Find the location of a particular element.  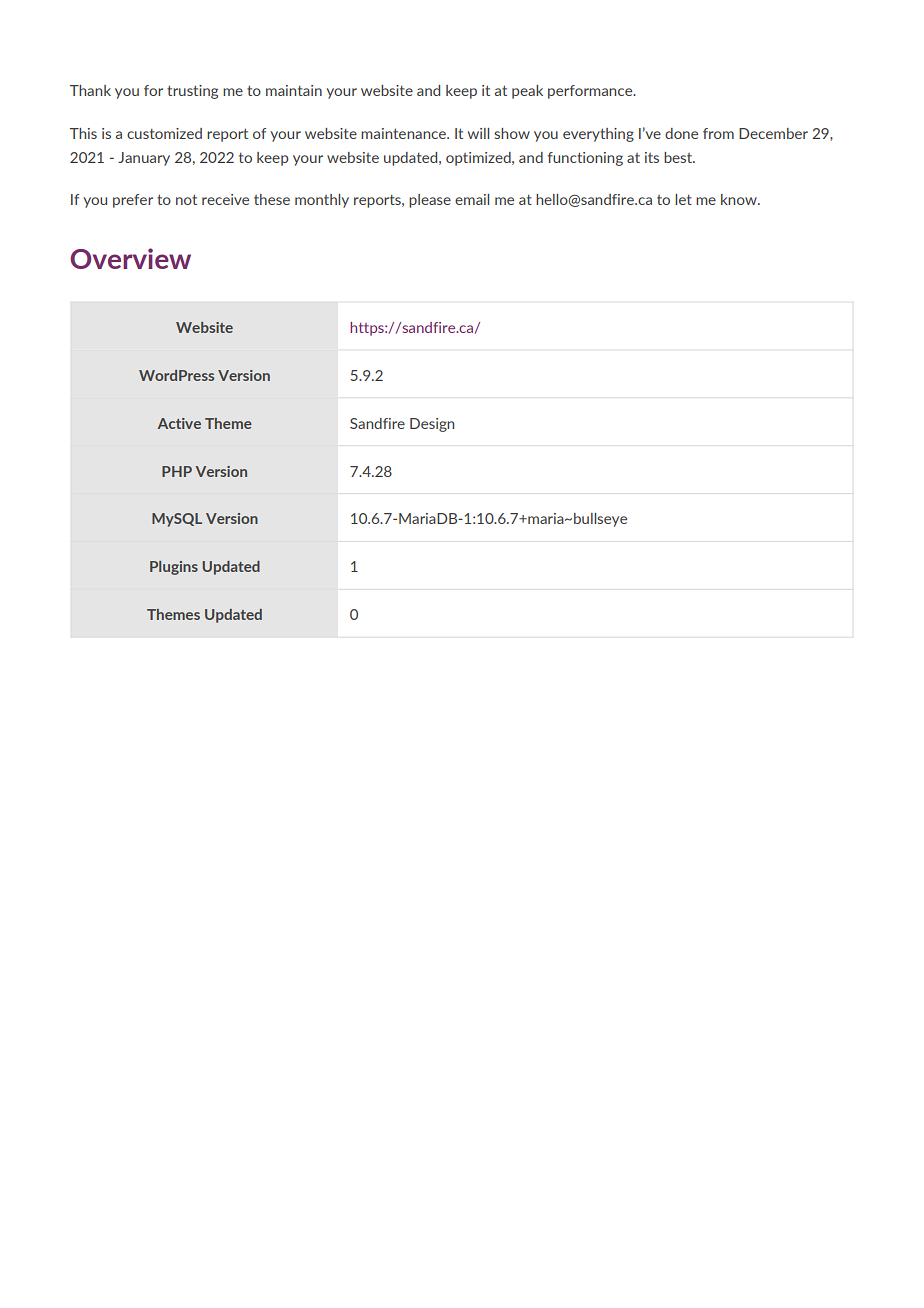

PHP is located at coordinates (177, 471).
